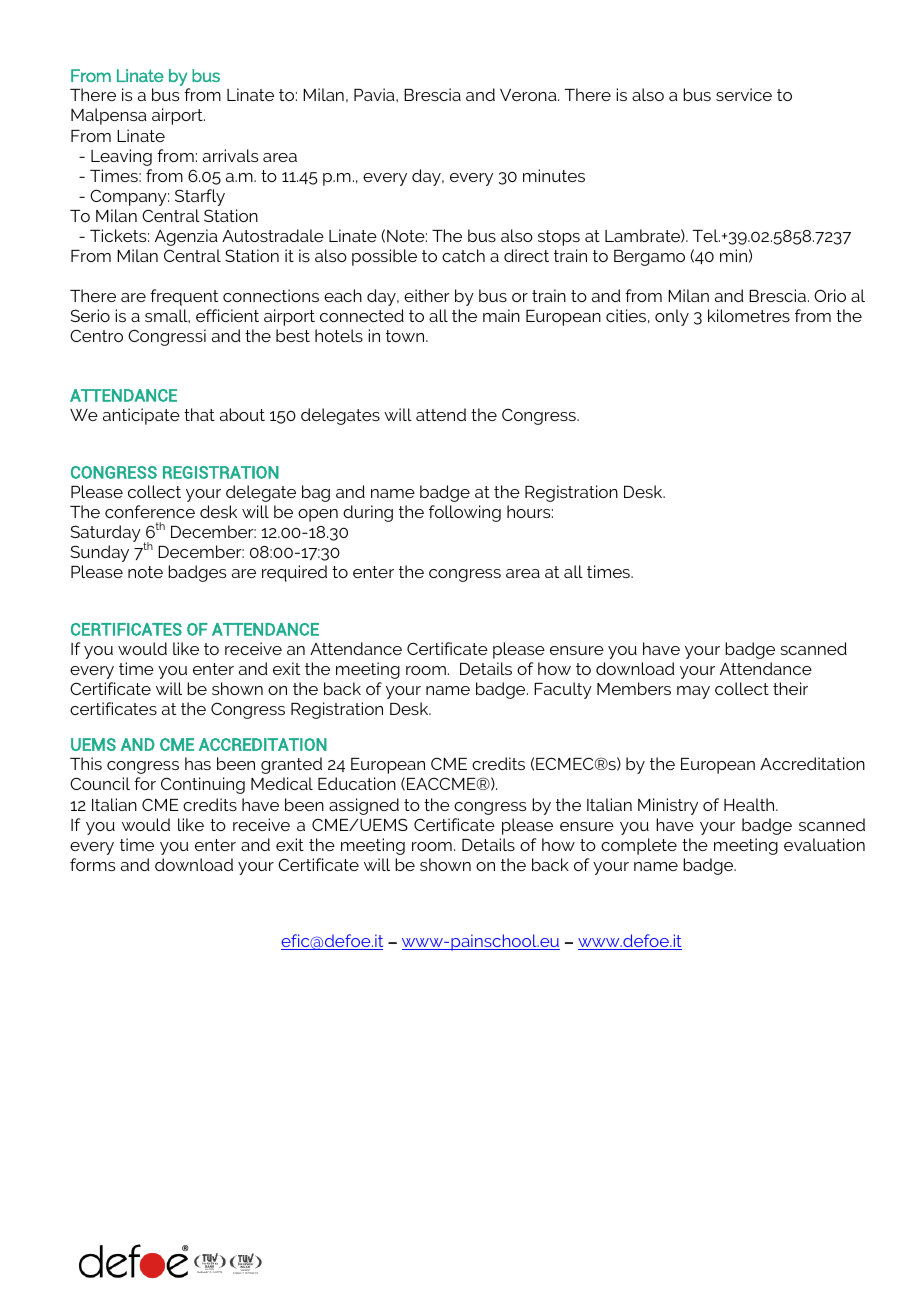 The width and height of the document is (924, 1308). What do you see at coordinates (744, 94) in the document?
I see `service` at bounding box center [744, 94].
